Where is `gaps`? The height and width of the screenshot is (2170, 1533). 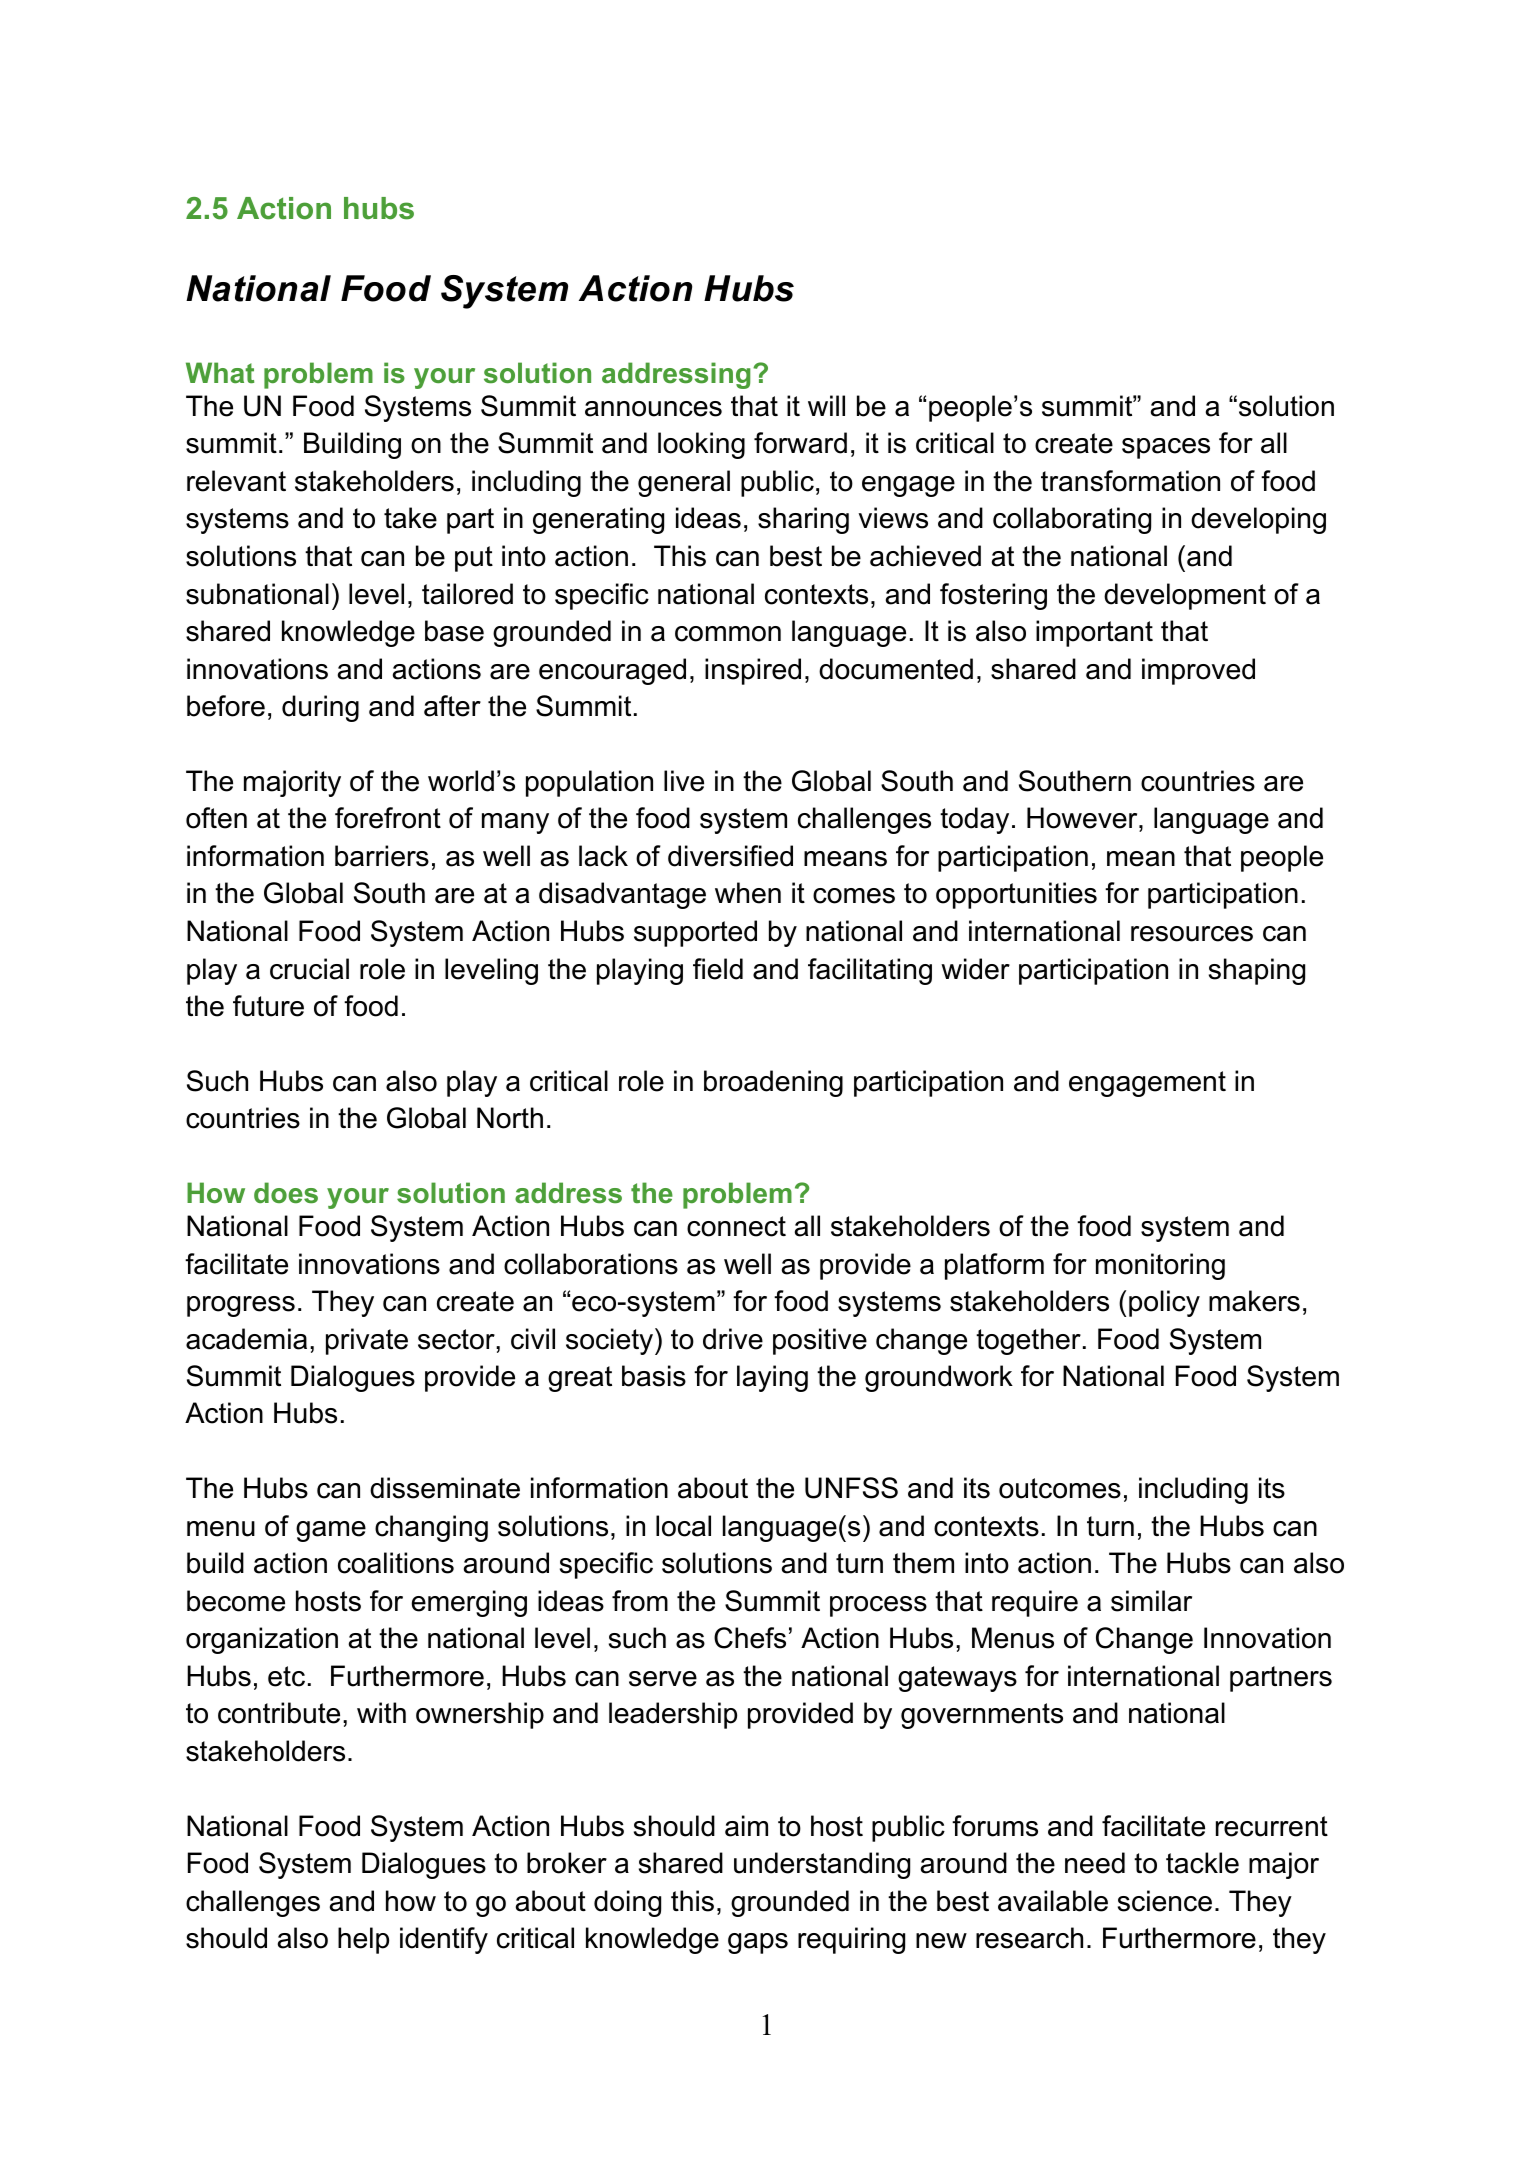
gaps is located at coordinates (758, 1943).
